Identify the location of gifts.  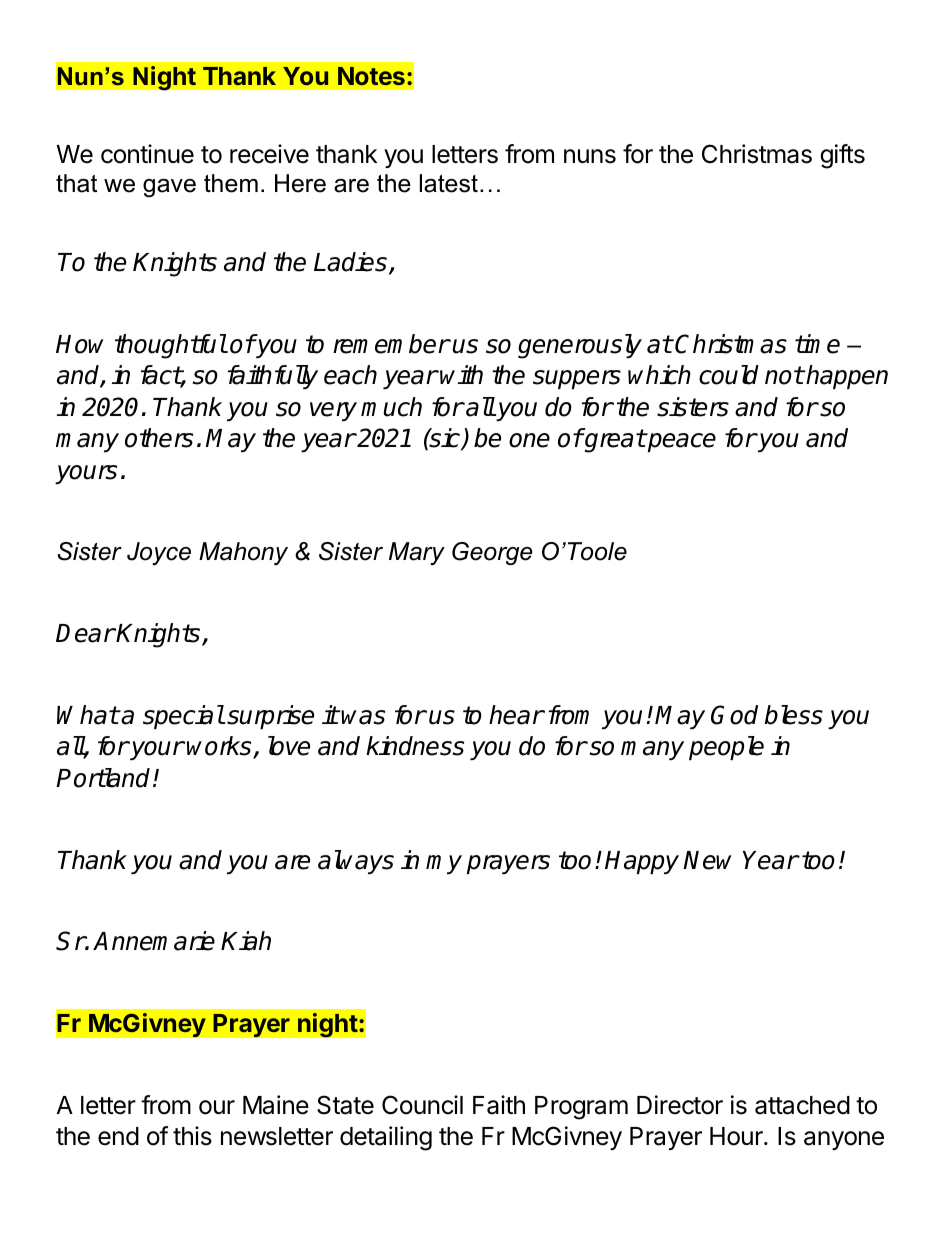
(842, 156).
